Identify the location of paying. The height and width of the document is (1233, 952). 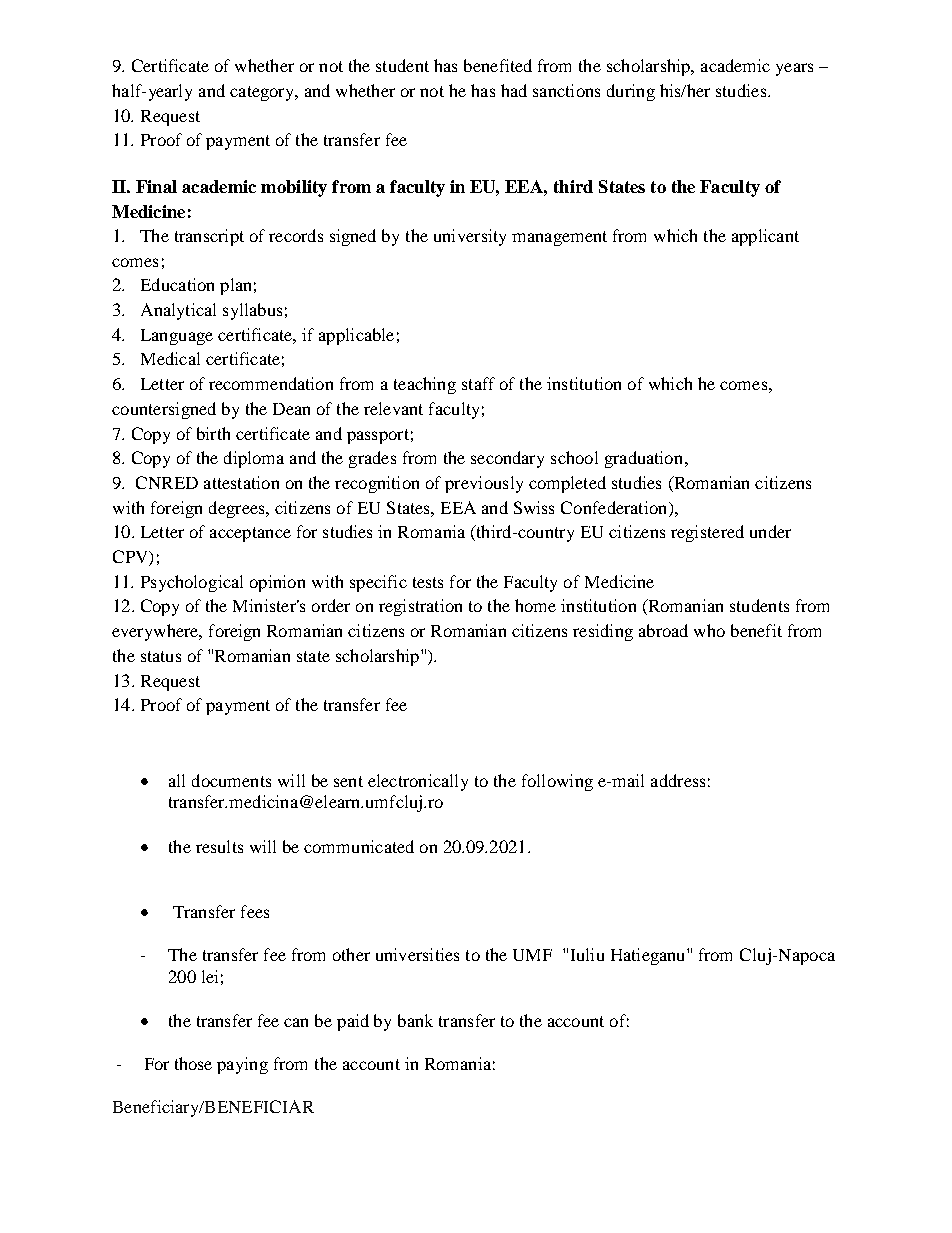
(242, 1065).
